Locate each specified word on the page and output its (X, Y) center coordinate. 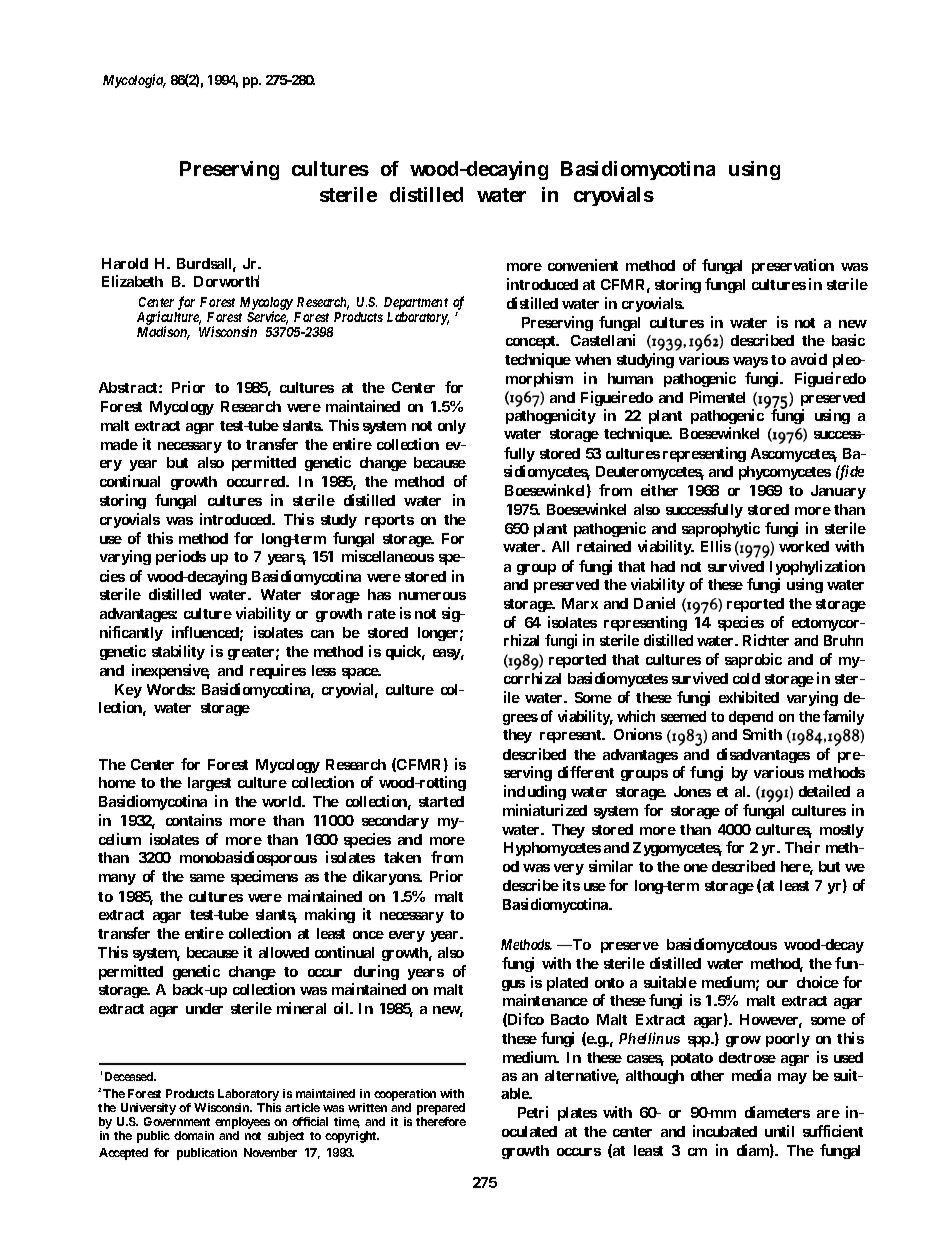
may (792, 1078)
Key (128, 691)
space (361, 673)
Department (416, 305)
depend (751, 718)
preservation (793, 266)
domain (194, 1135)
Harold (125, 263)
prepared (441, 1110)
